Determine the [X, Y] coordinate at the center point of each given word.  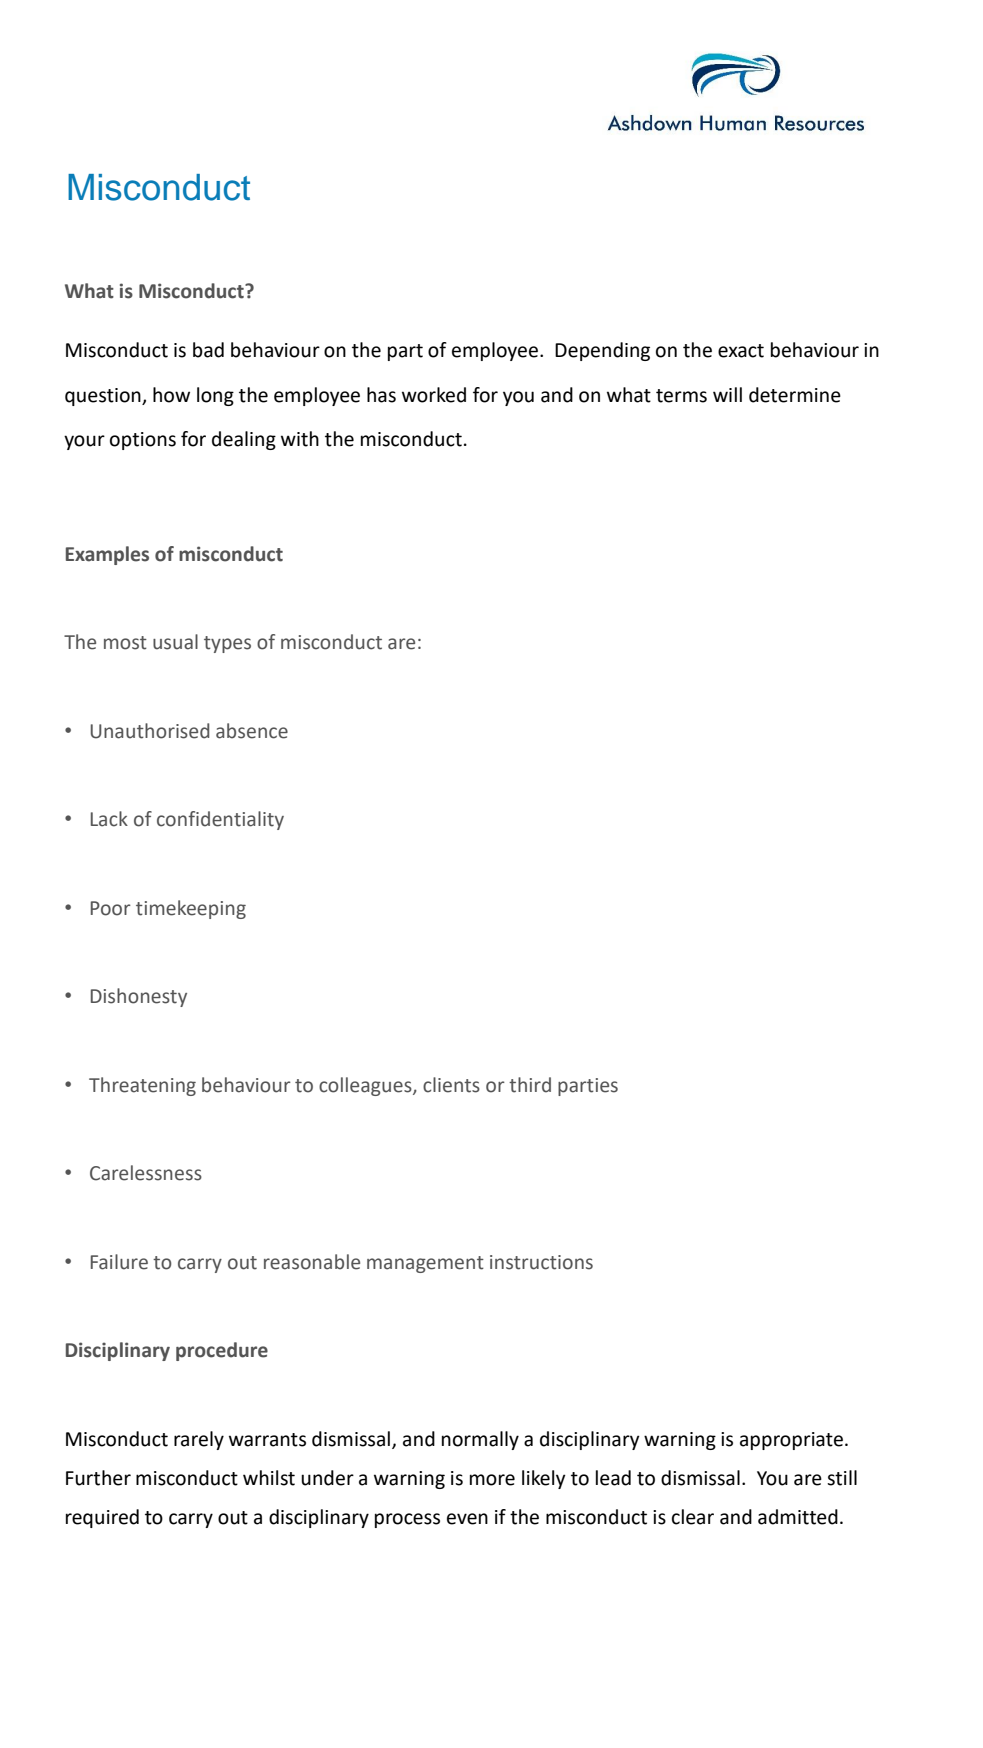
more [492, 1480]
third [530, 1085]
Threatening [142, 1086]
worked [434, 395]
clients [451, 1085]
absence [252, 731]
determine [795, 395]
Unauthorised [150, 731]
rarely [199, 1440]
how [171, 395]
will [727, 394]
